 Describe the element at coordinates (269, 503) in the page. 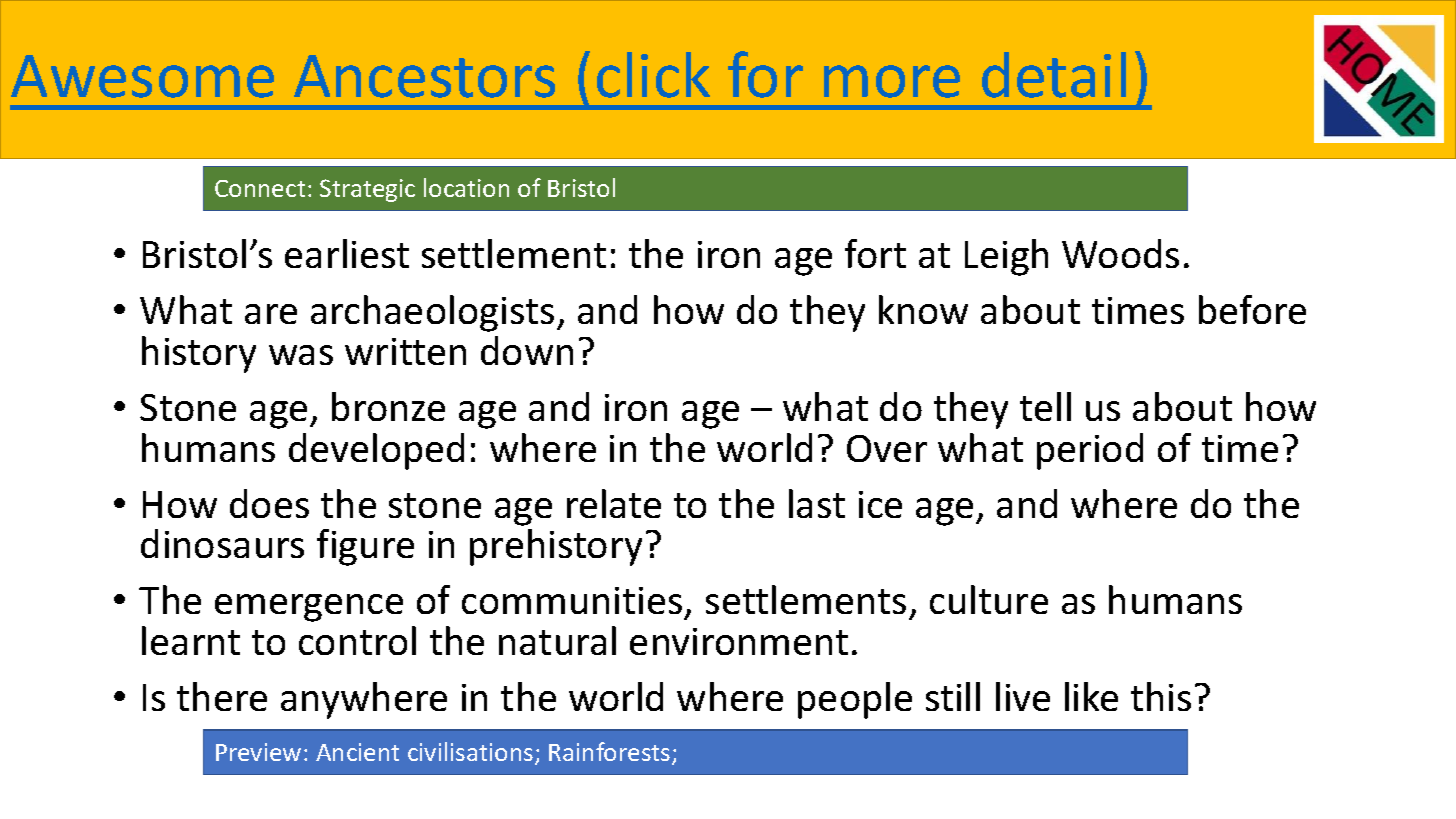

I see `does` at that location.
